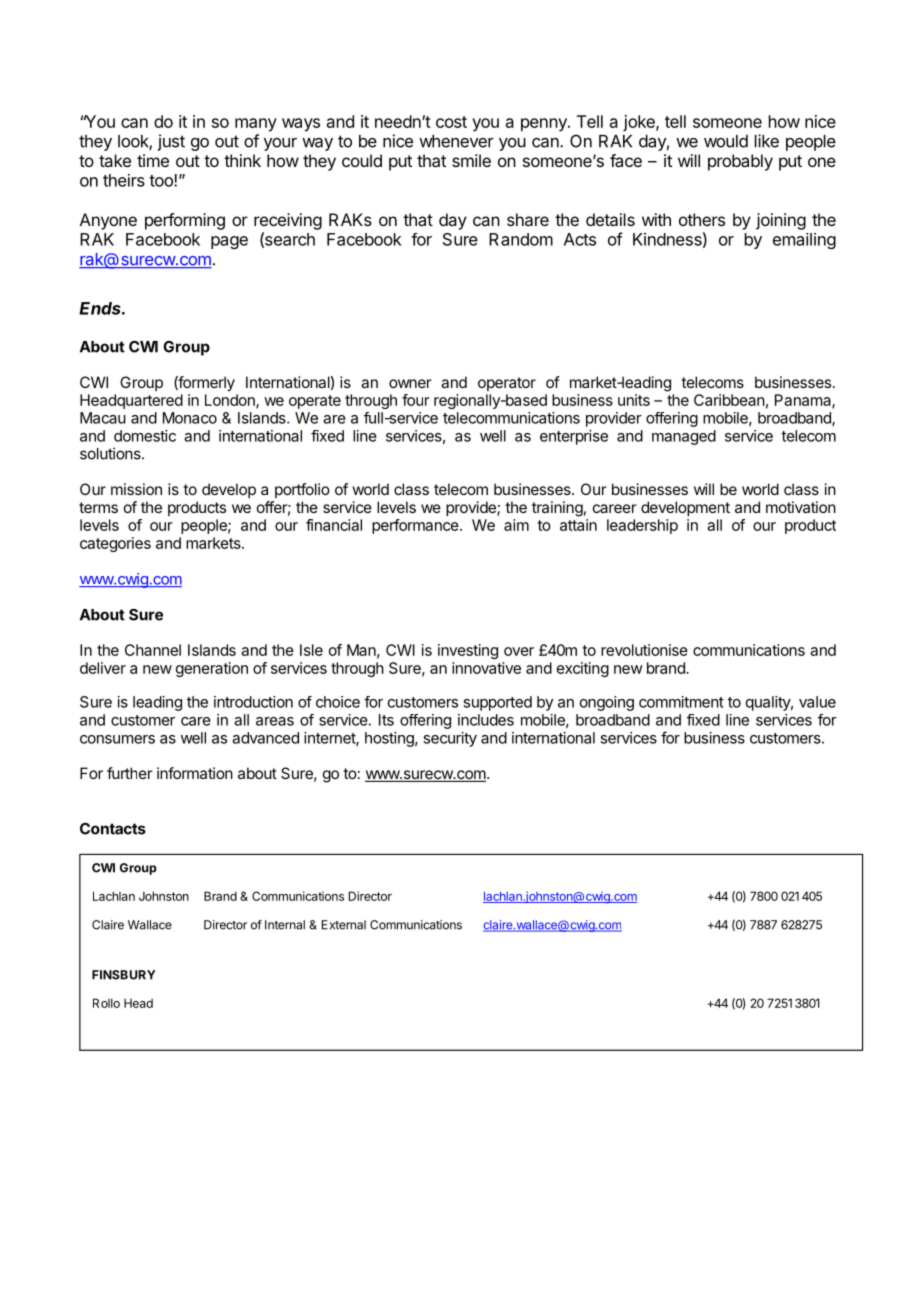 The height and width of the image is (1308, 924). What do you see at coordinates (190, 418) in the image?
I see `Monaco` at bounding box center [190, 418].
